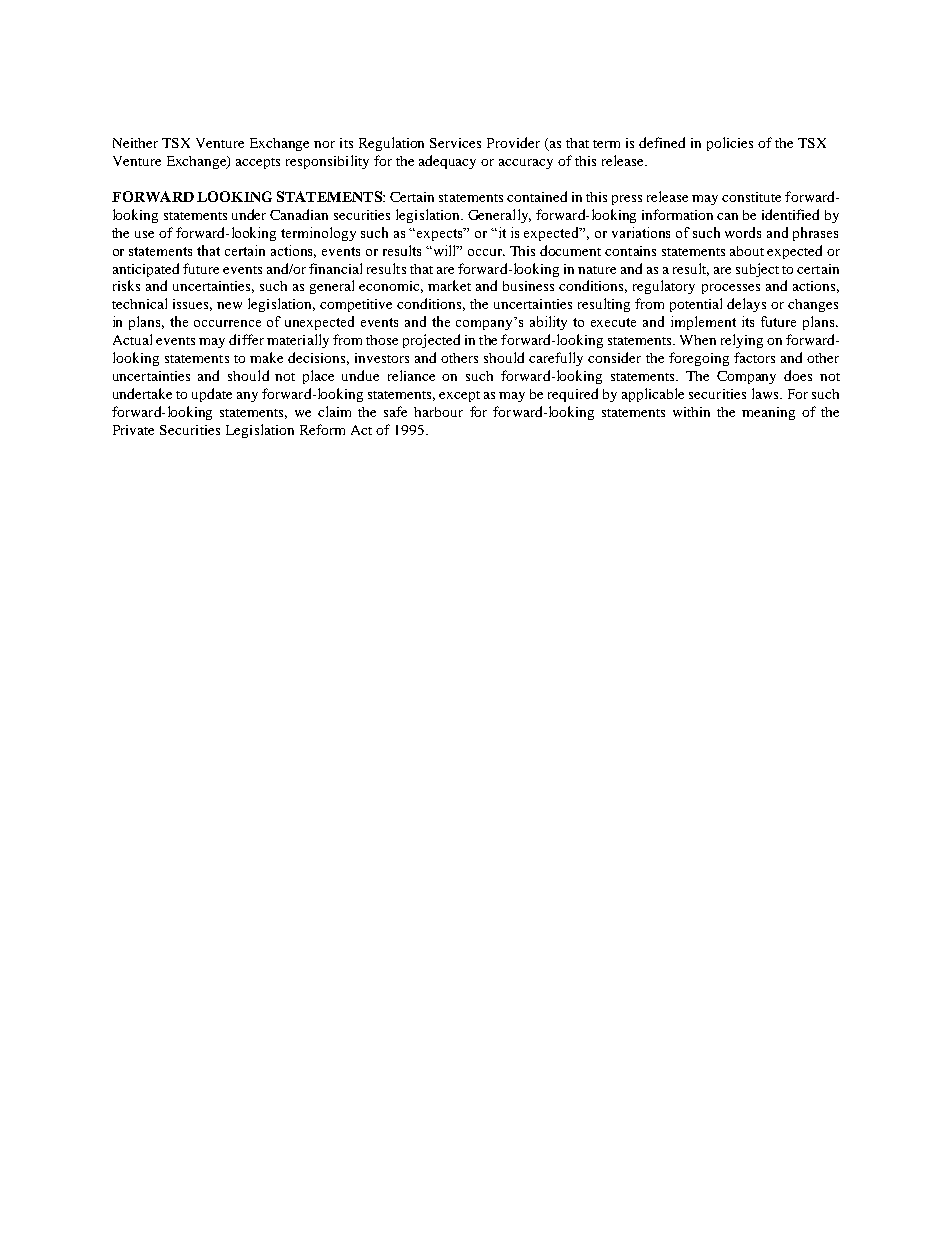 Image resolution: width=952 pixels, height=1233 pixels. What do you see at coordinates (126, 285) in the image?
I see `risks` at bounding box center [126, 285].
